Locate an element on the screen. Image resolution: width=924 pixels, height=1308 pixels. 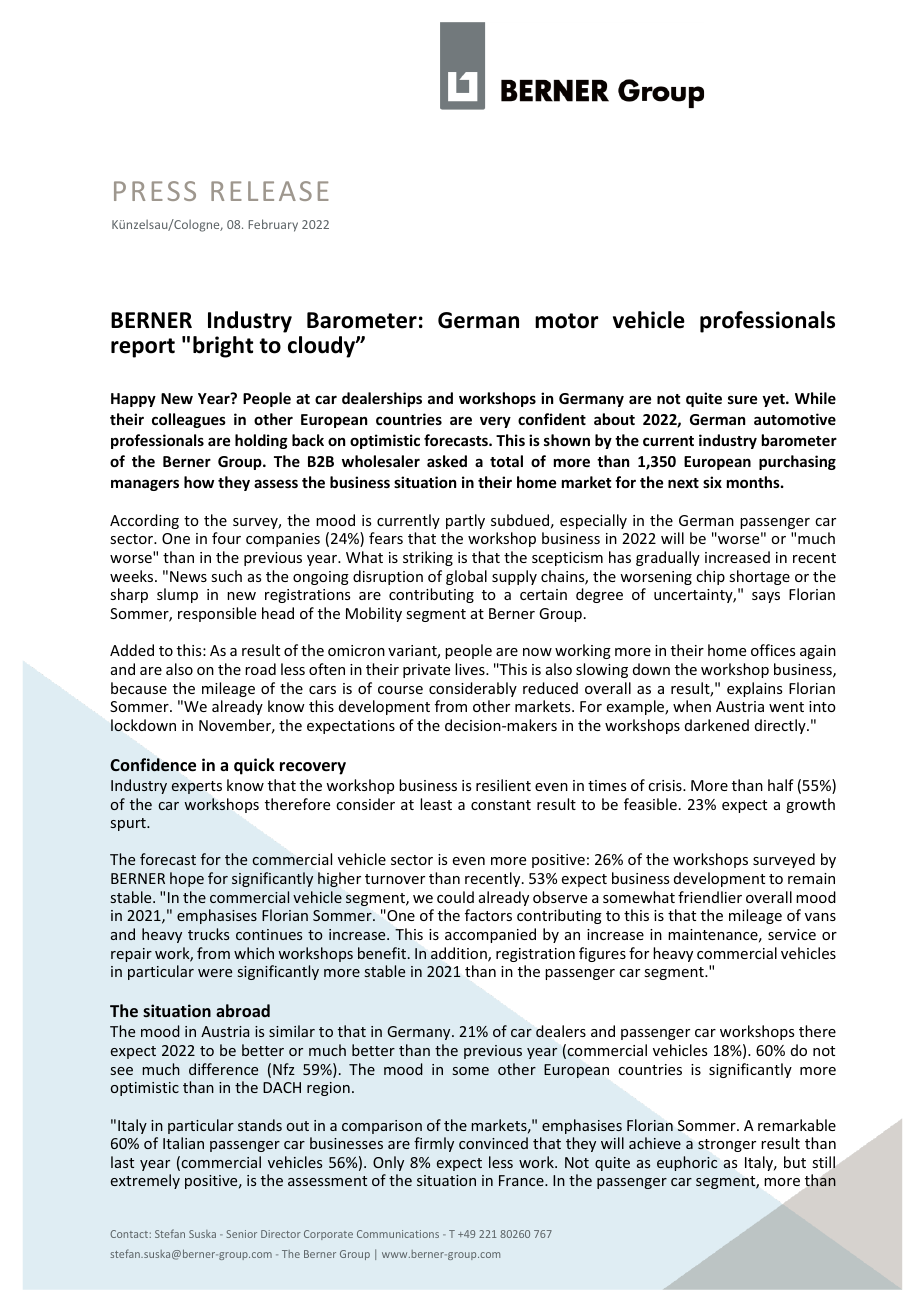
motor is located at coordinates (567, 321).
